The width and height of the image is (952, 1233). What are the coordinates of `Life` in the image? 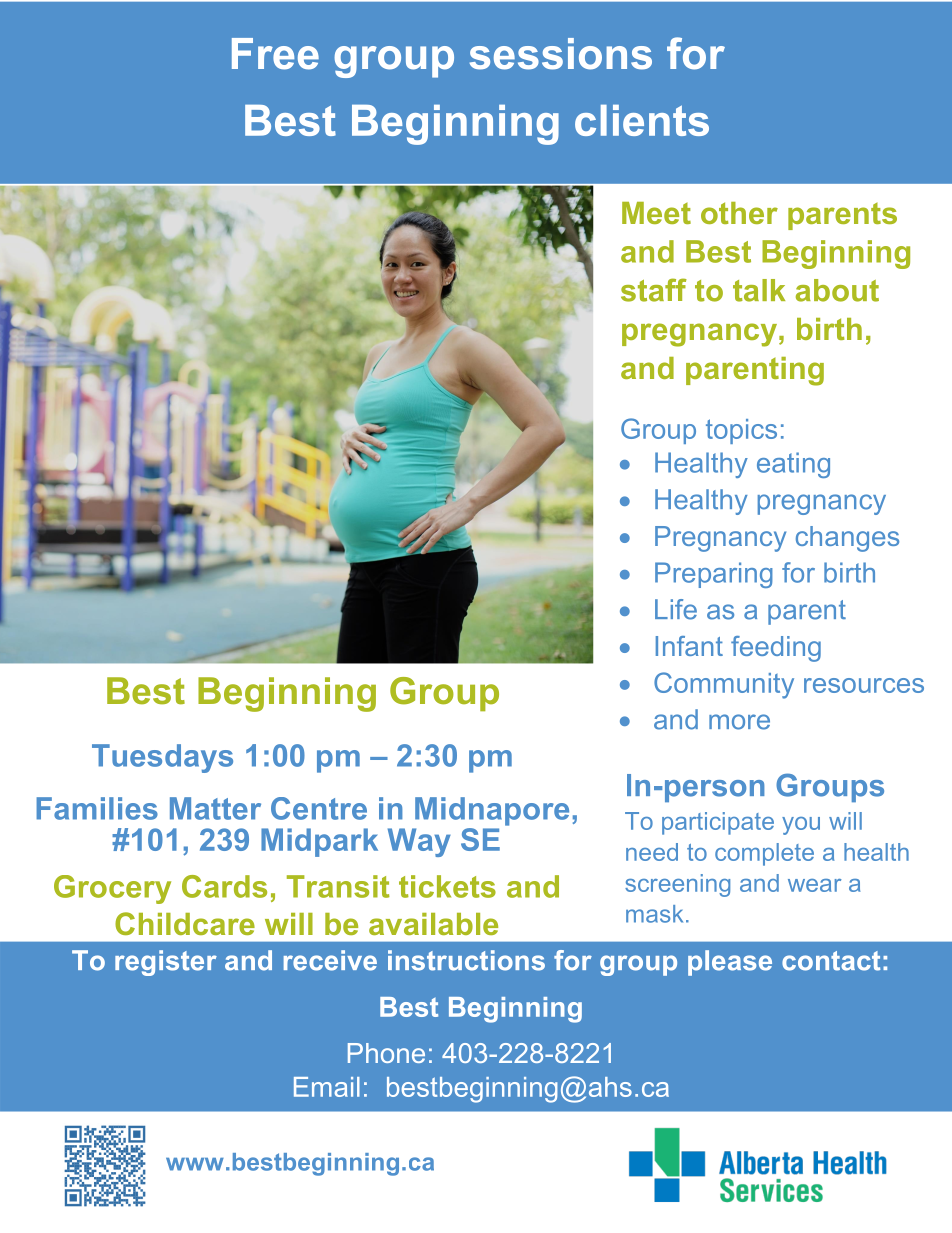 It's located at (676, 609).
